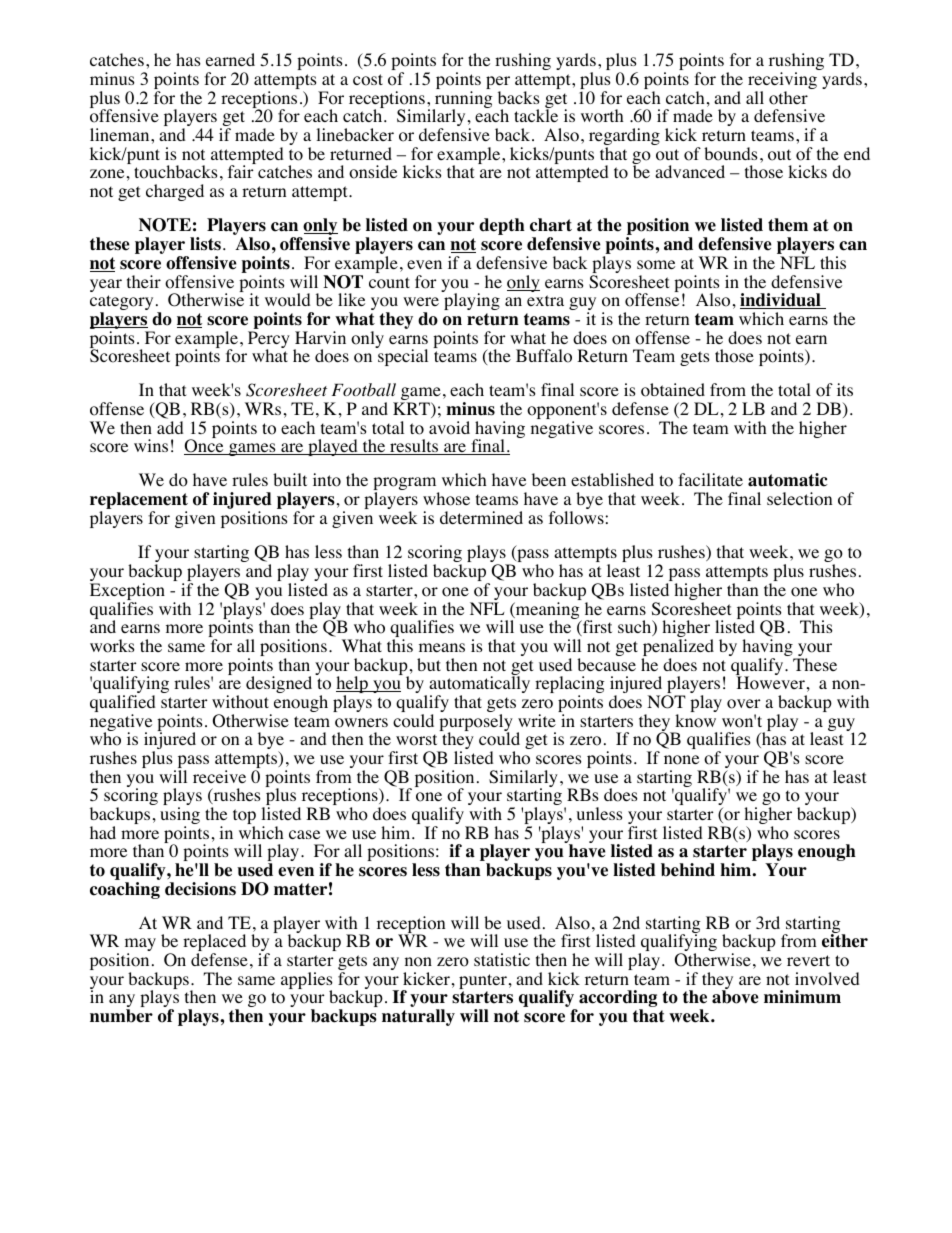 Image resolution: width=952 pixels, height=1233 pixels. I want to click on statistic, so click(502, 959).
